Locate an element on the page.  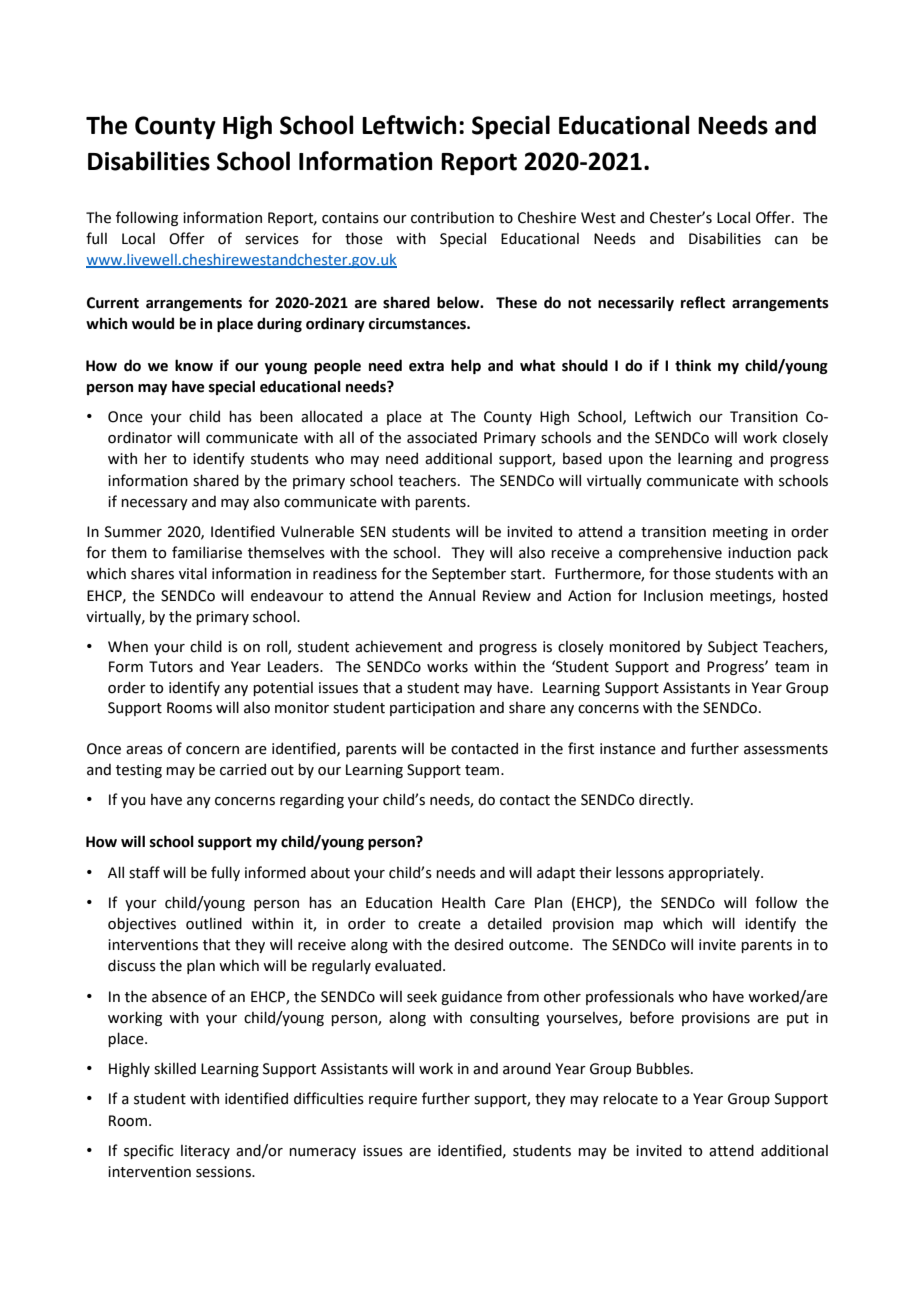
contribution is located at coordinates (452, 218).
